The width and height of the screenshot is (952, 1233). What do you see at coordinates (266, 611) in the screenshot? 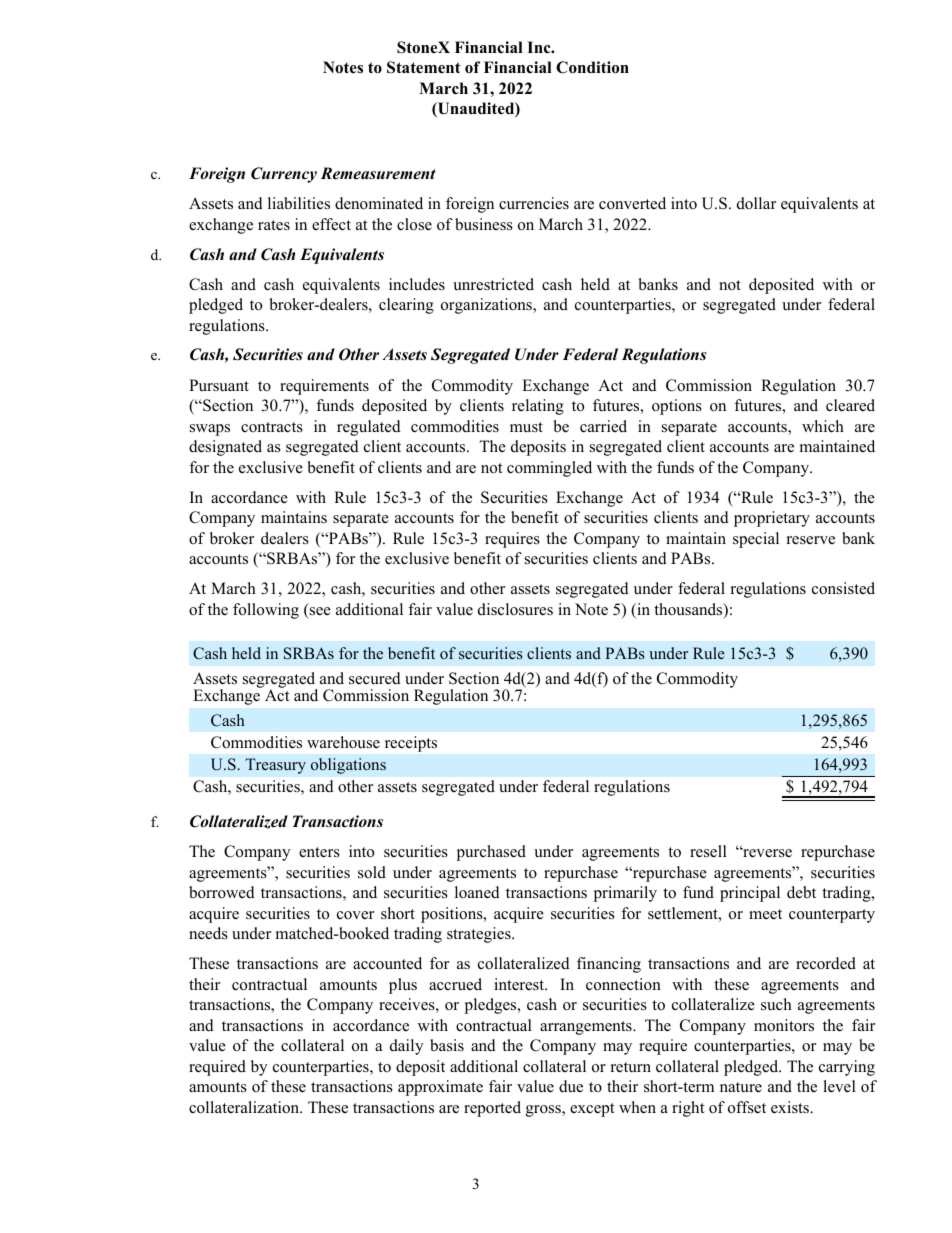
I see `following` at bounding box center [266, 611].
